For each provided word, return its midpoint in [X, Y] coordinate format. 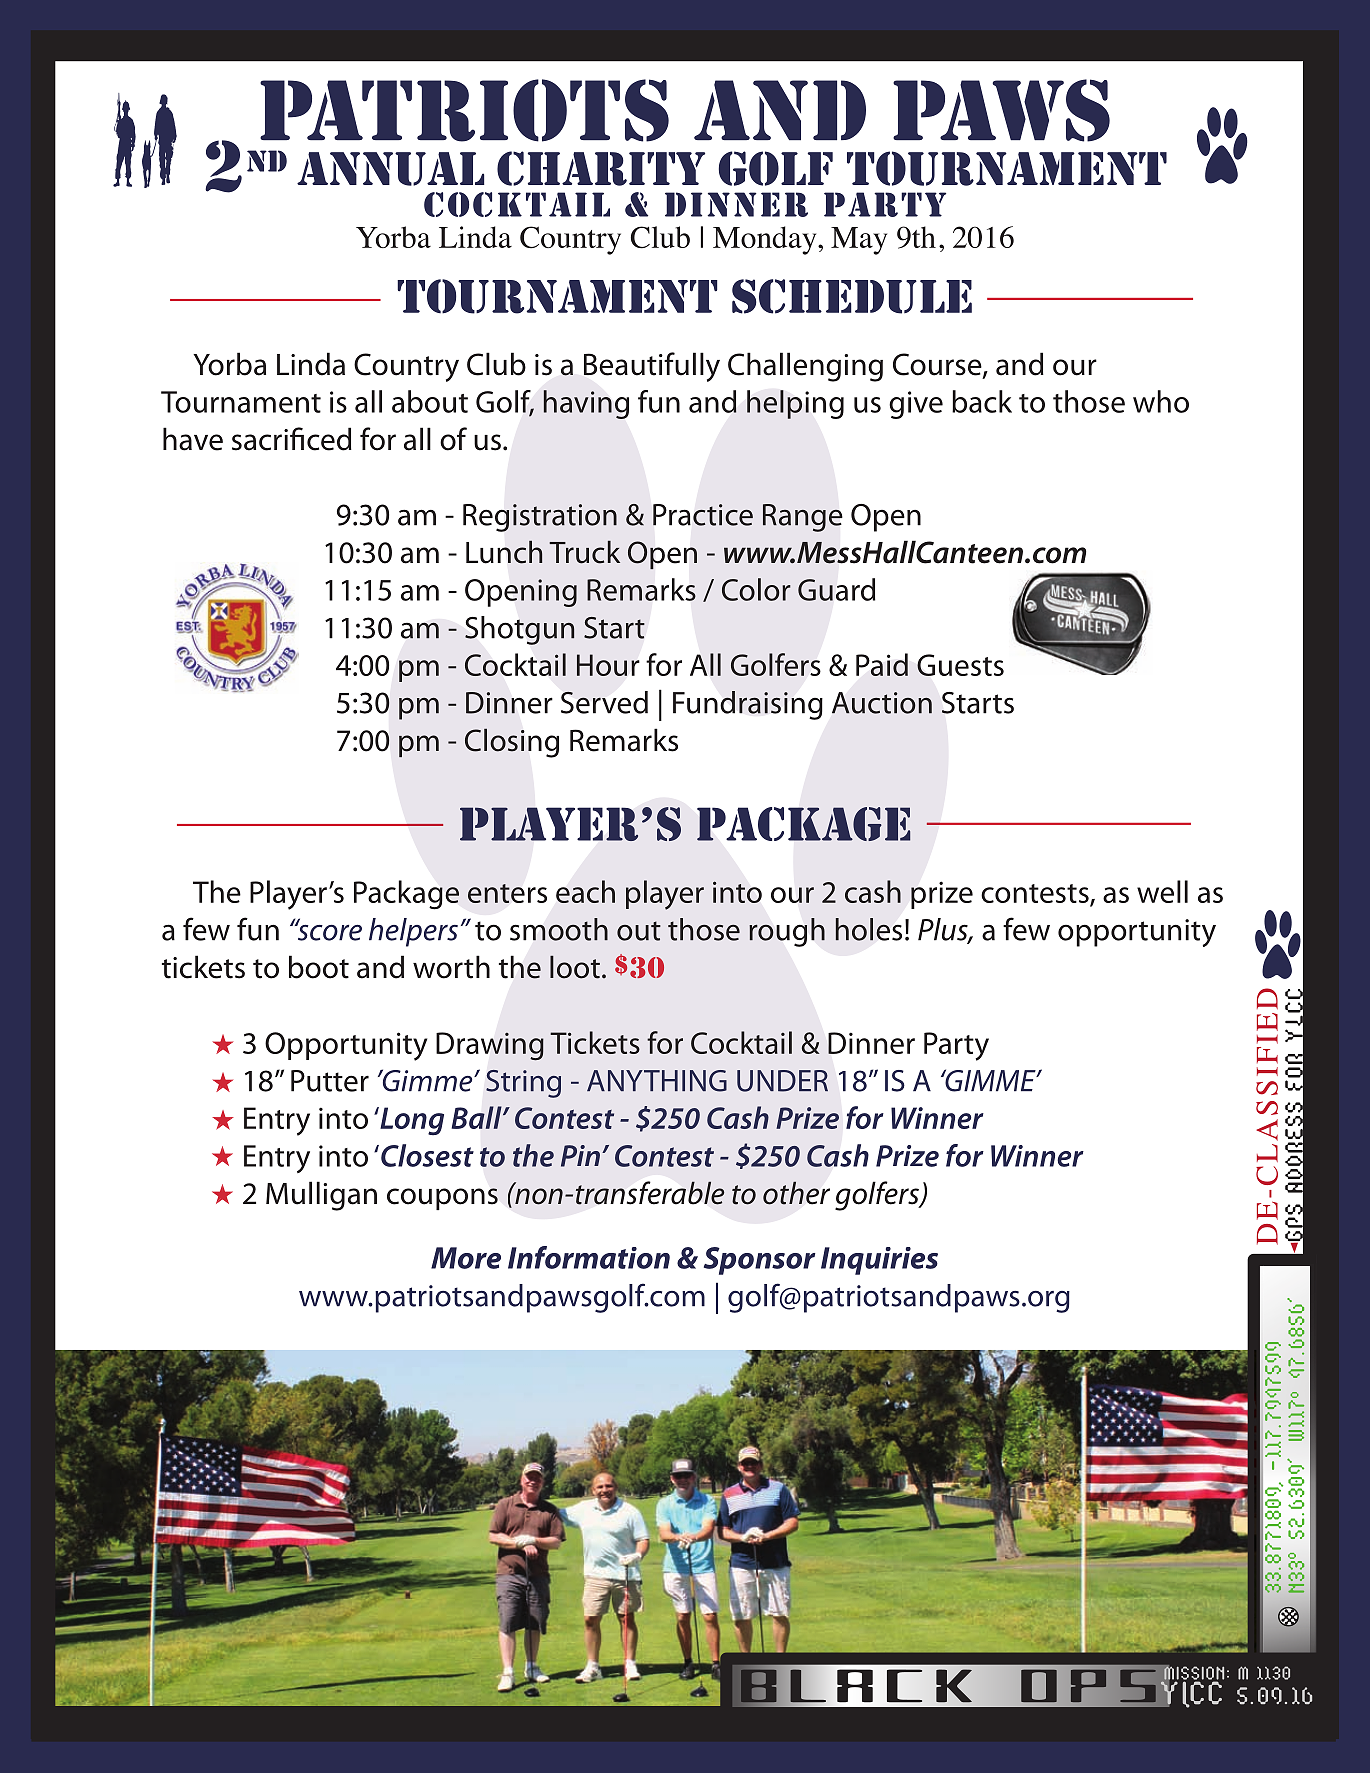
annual [390, 169]
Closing [512, 743]
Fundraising [748, 705]
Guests [960, 665]
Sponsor [760, 1261]
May [859, 241]
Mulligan [321, 1196]
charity [601, 168]
